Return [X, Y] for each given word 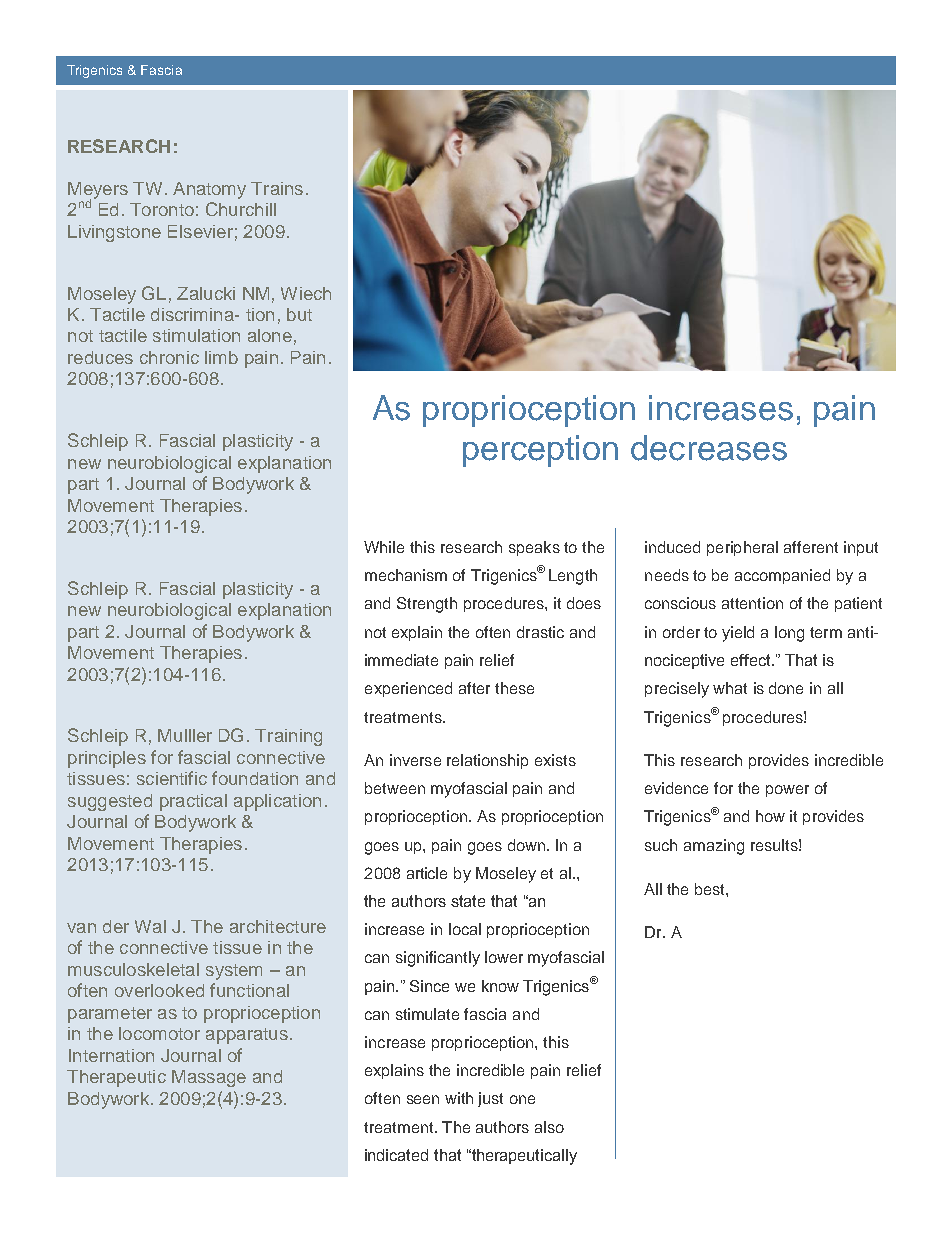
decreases [709, 448]
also [549, 1127]
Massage [209, 1078]
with [459, 1098]
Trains [277, 188]
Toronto [162, 209]
